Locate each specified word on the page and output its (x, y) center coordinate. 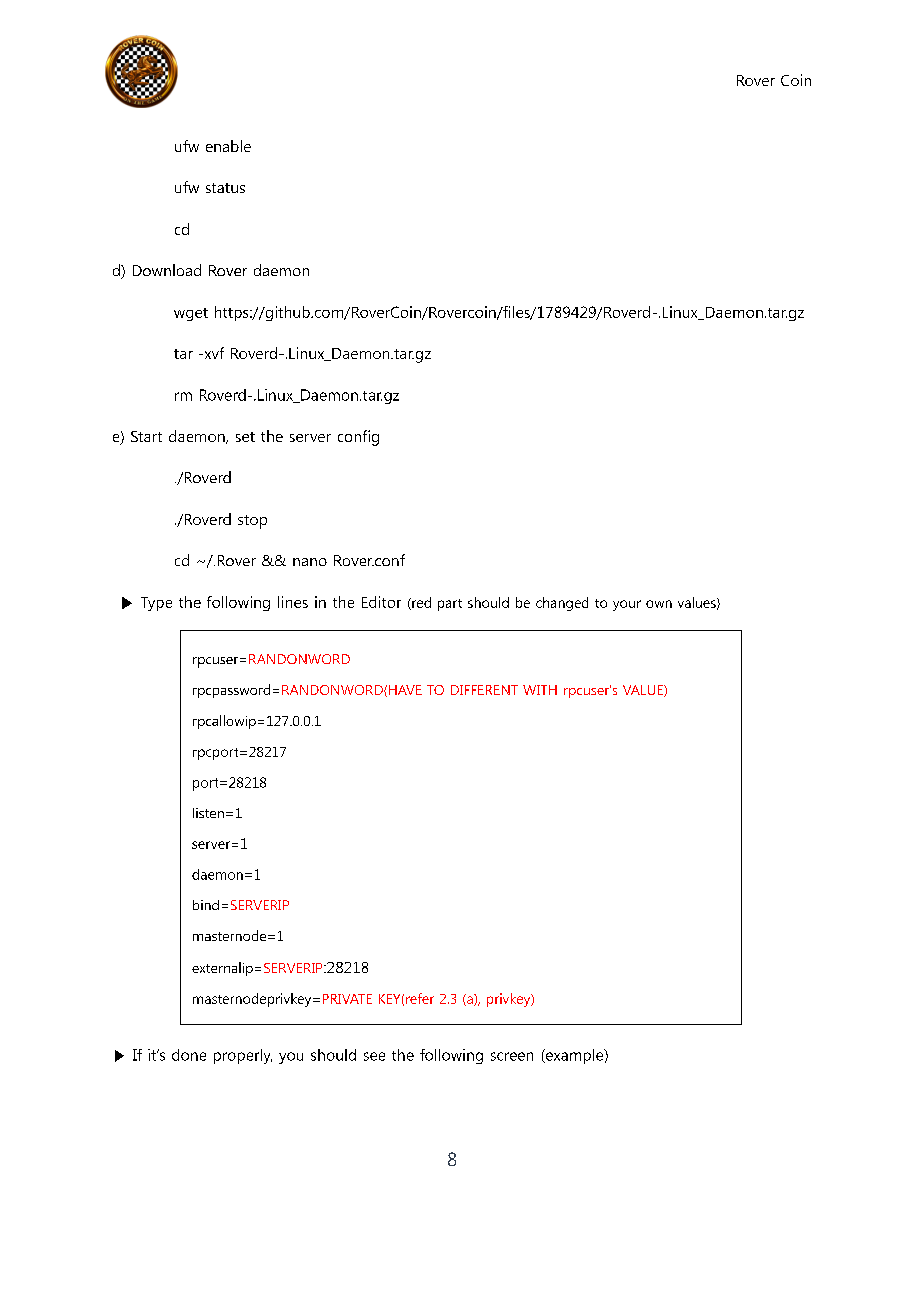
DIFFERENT (484, 690)
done (189, 1055)
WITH (540, 690)
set (245, 437)
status (225, 188)
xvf (213, 353)
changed (562, 604)
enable (228, 146)
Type (156, 604)
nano (310, 562)
